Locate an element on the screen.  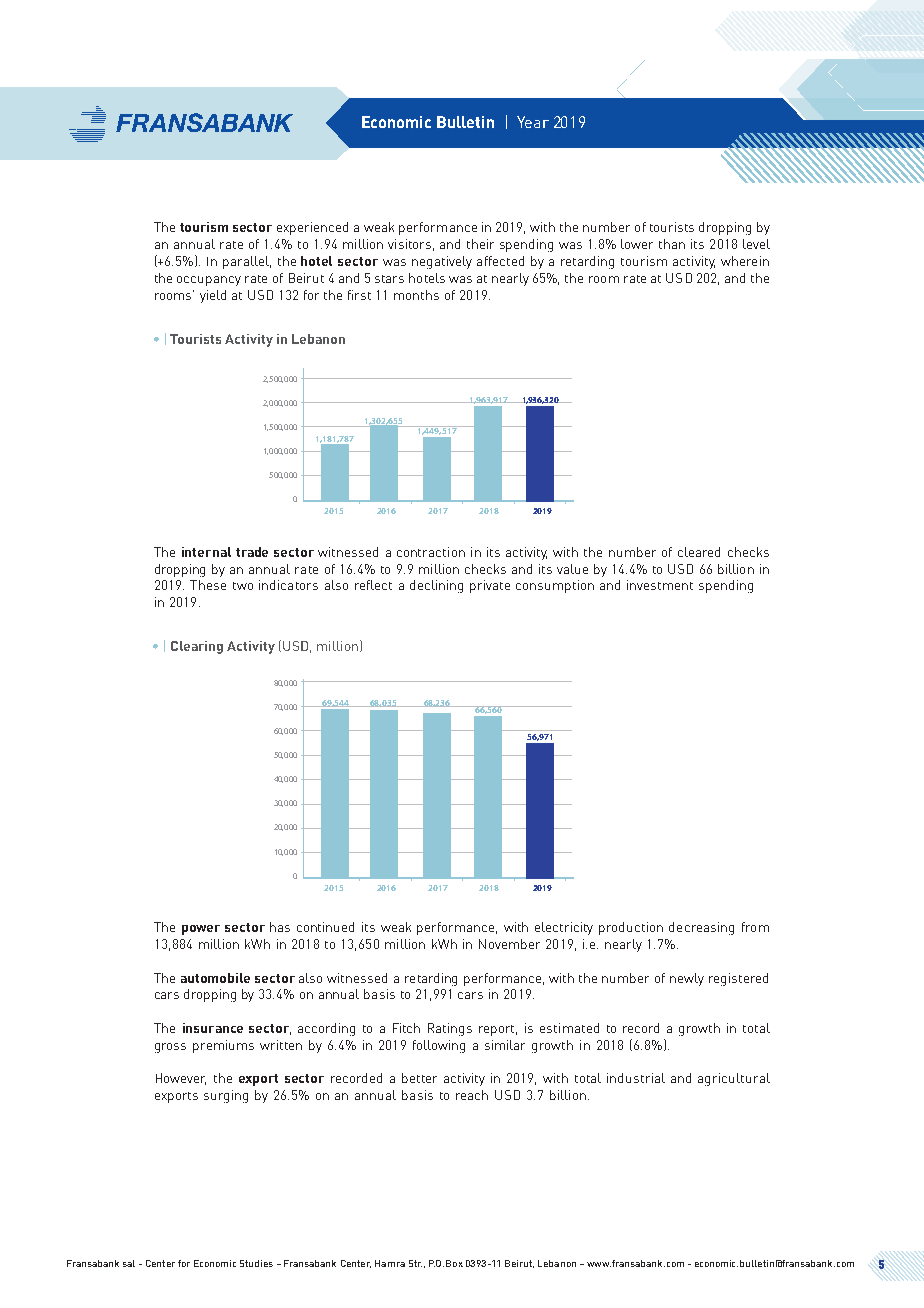
Clearing is located at coordinates (197, 647).
